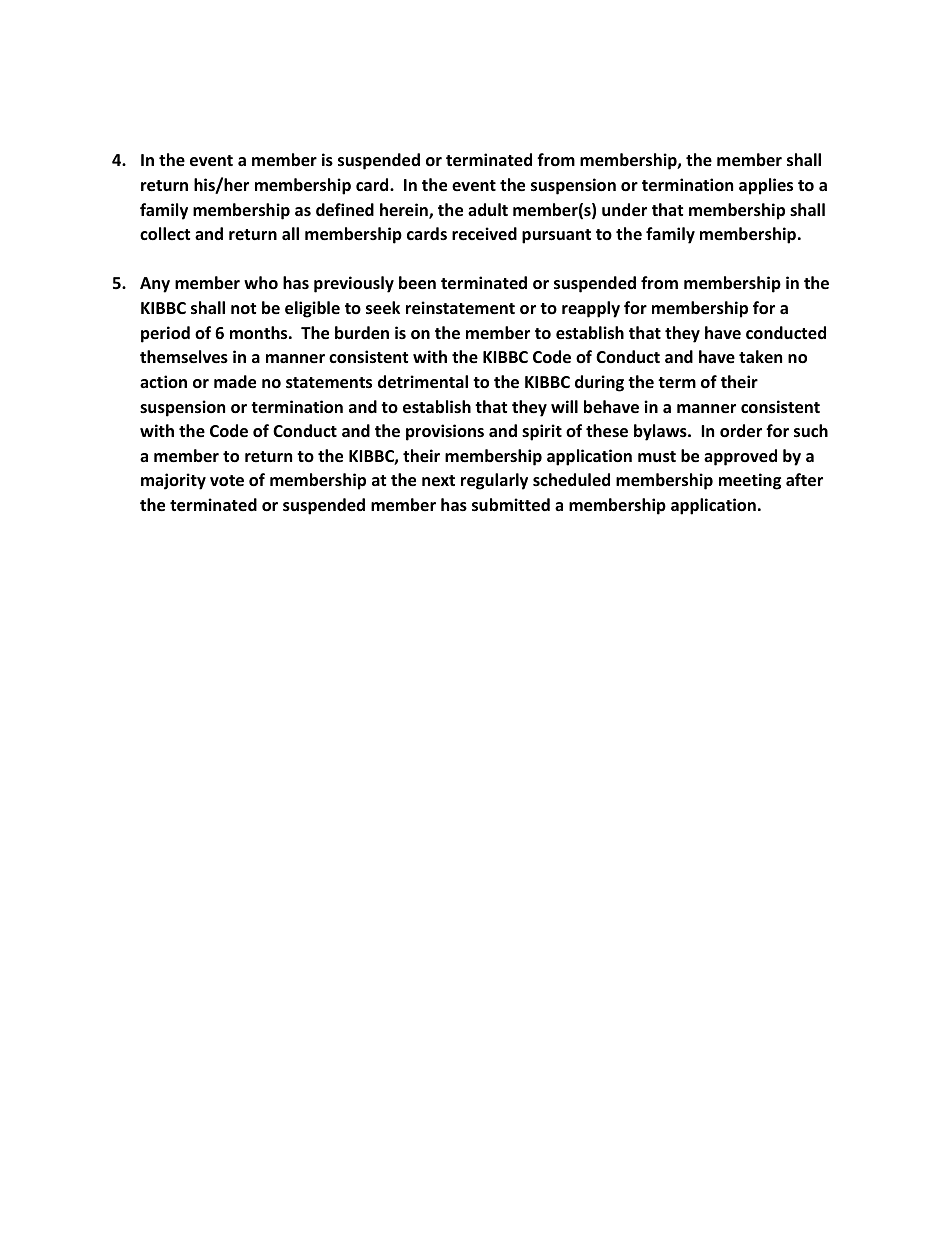 The image size is (952, 1233). I want to click on submitted, so click(511, 505).
